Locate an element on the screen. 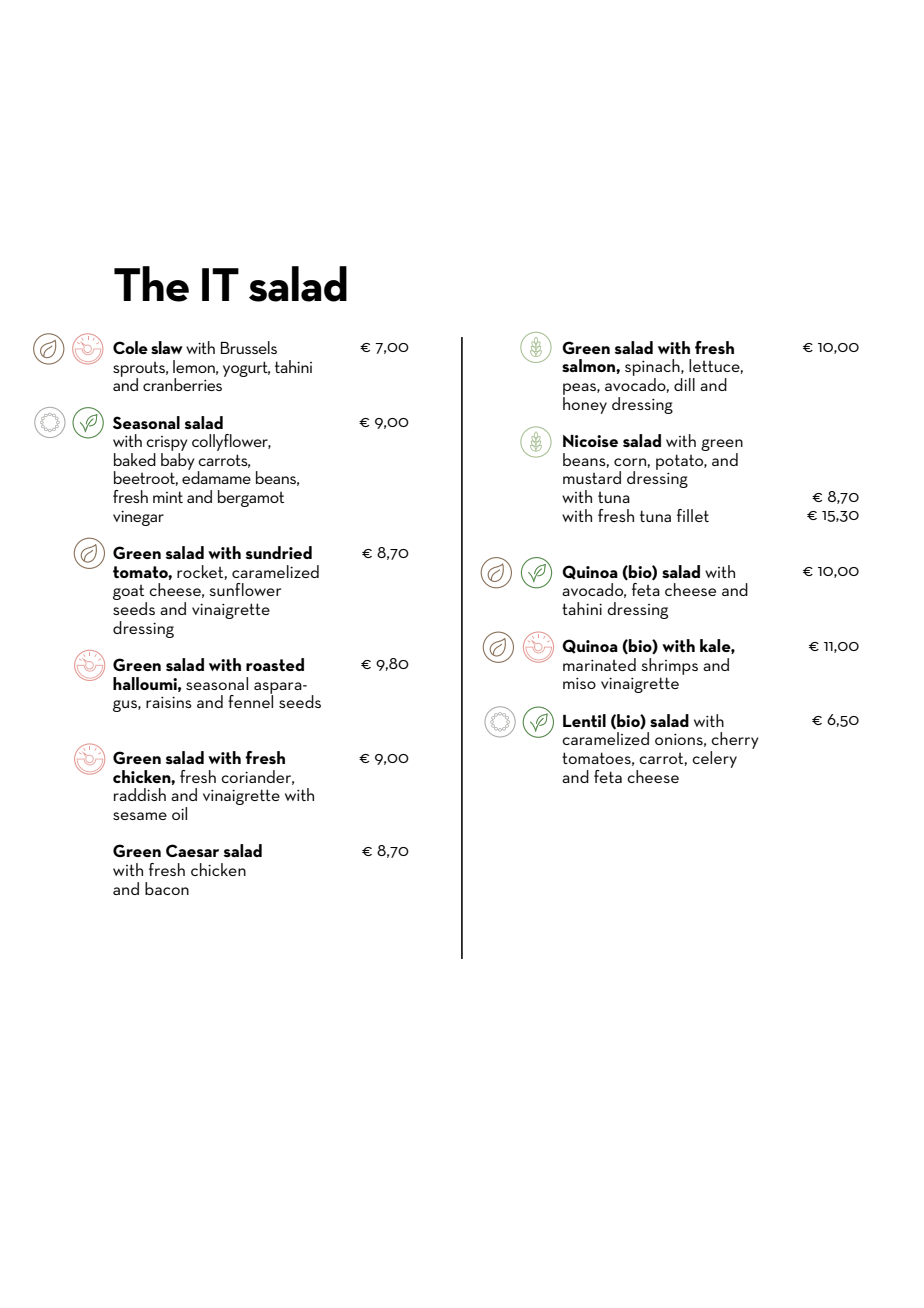  roasted is located at coordinates (275, 664).
